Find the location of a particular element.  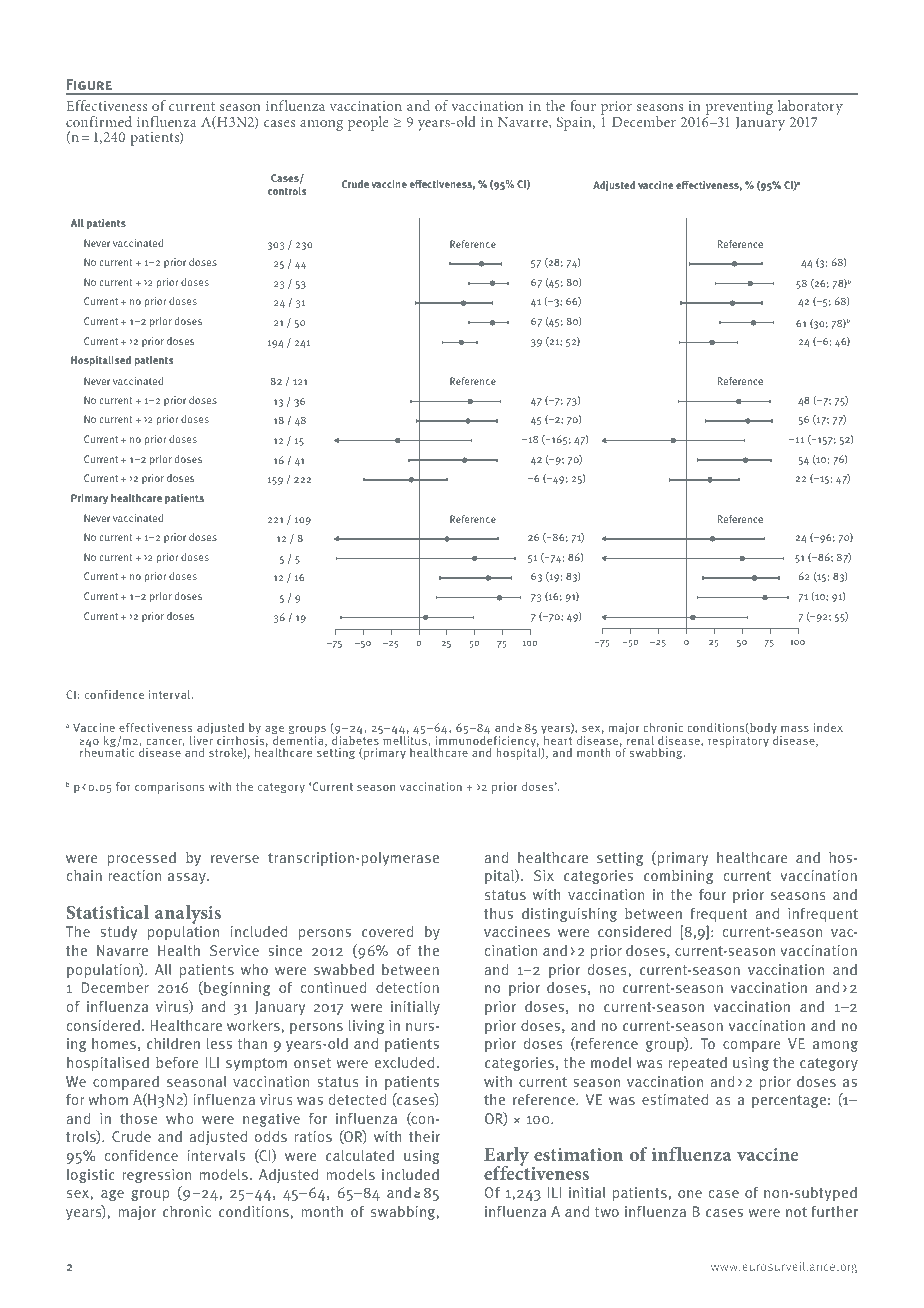

preventing is located at coordinates (739, 109).
